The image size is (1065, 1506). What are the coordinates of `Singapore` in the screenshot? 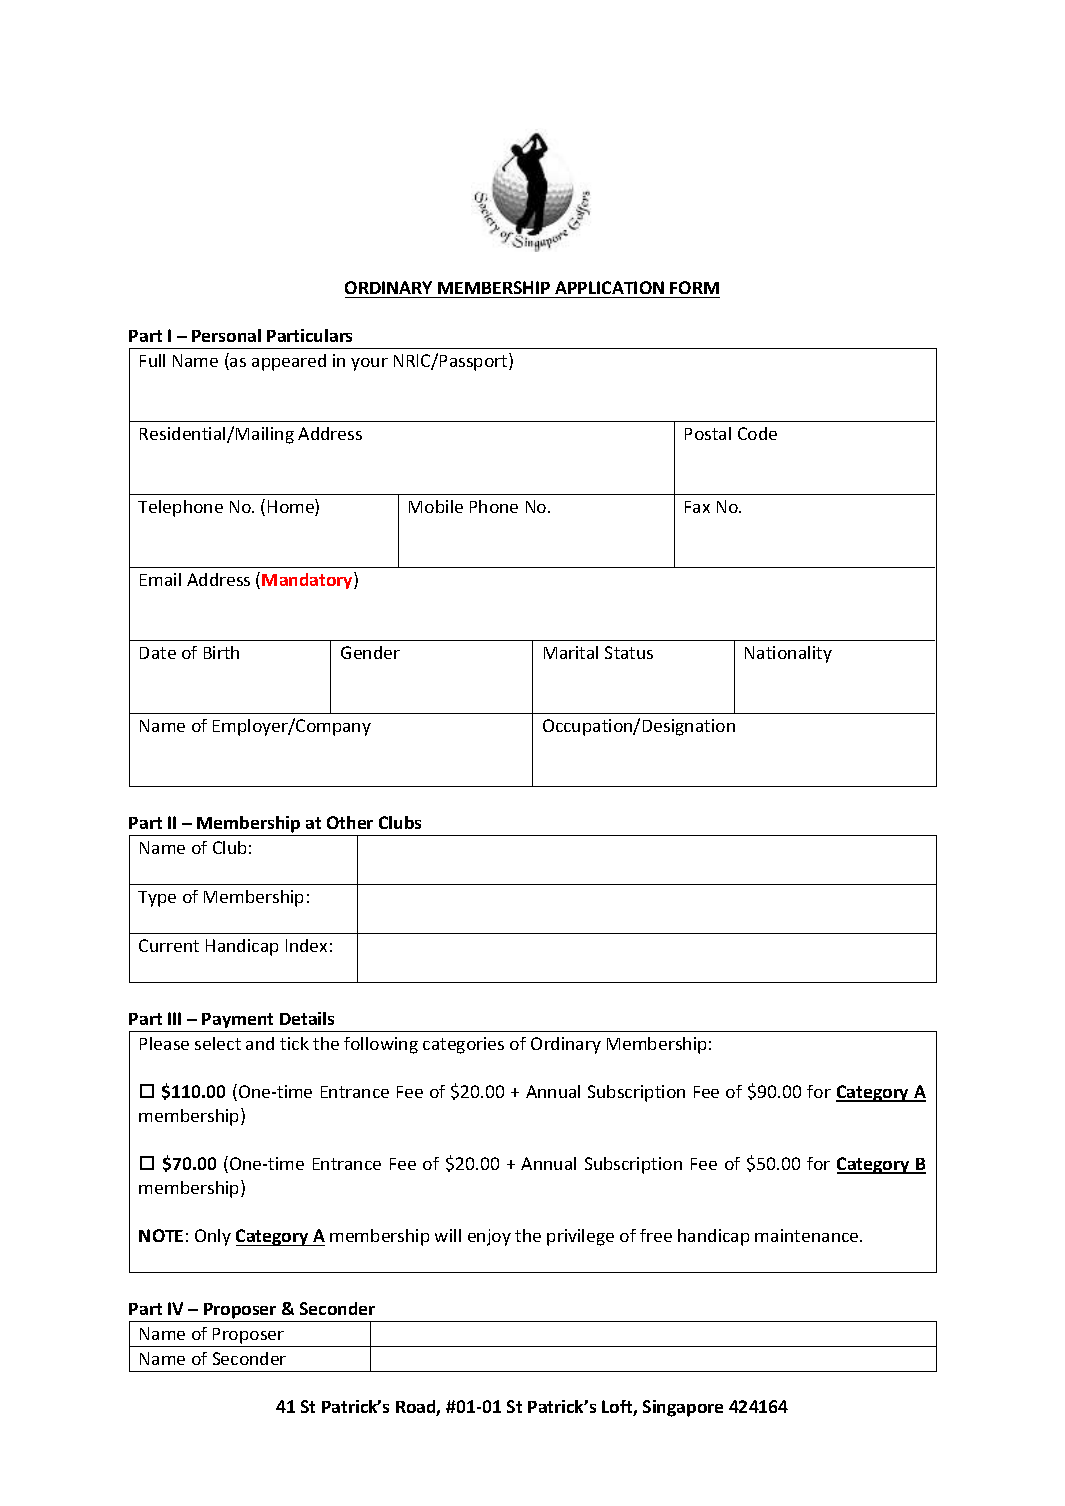 It's located at (683, 1408).
